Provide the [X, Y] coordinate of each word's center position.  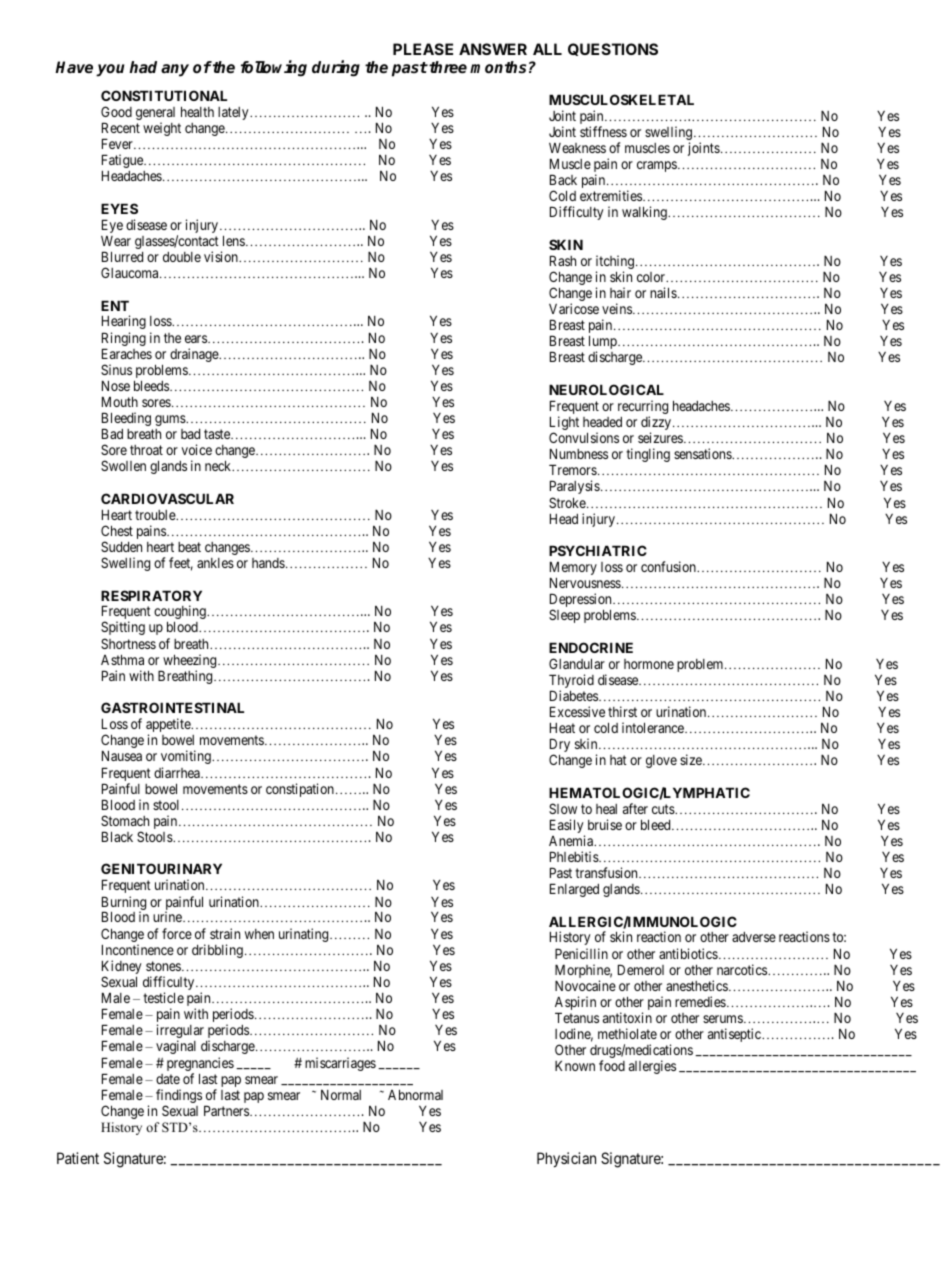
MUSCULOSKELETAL [621, 99]
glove [661, 761]
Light [564, 424]
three [447, 67]
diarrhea [178, 772]
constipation [300, 790]
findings [179, 1097]
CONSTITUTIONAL [164, 95]
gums [171, 420]
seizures [660, 437]
